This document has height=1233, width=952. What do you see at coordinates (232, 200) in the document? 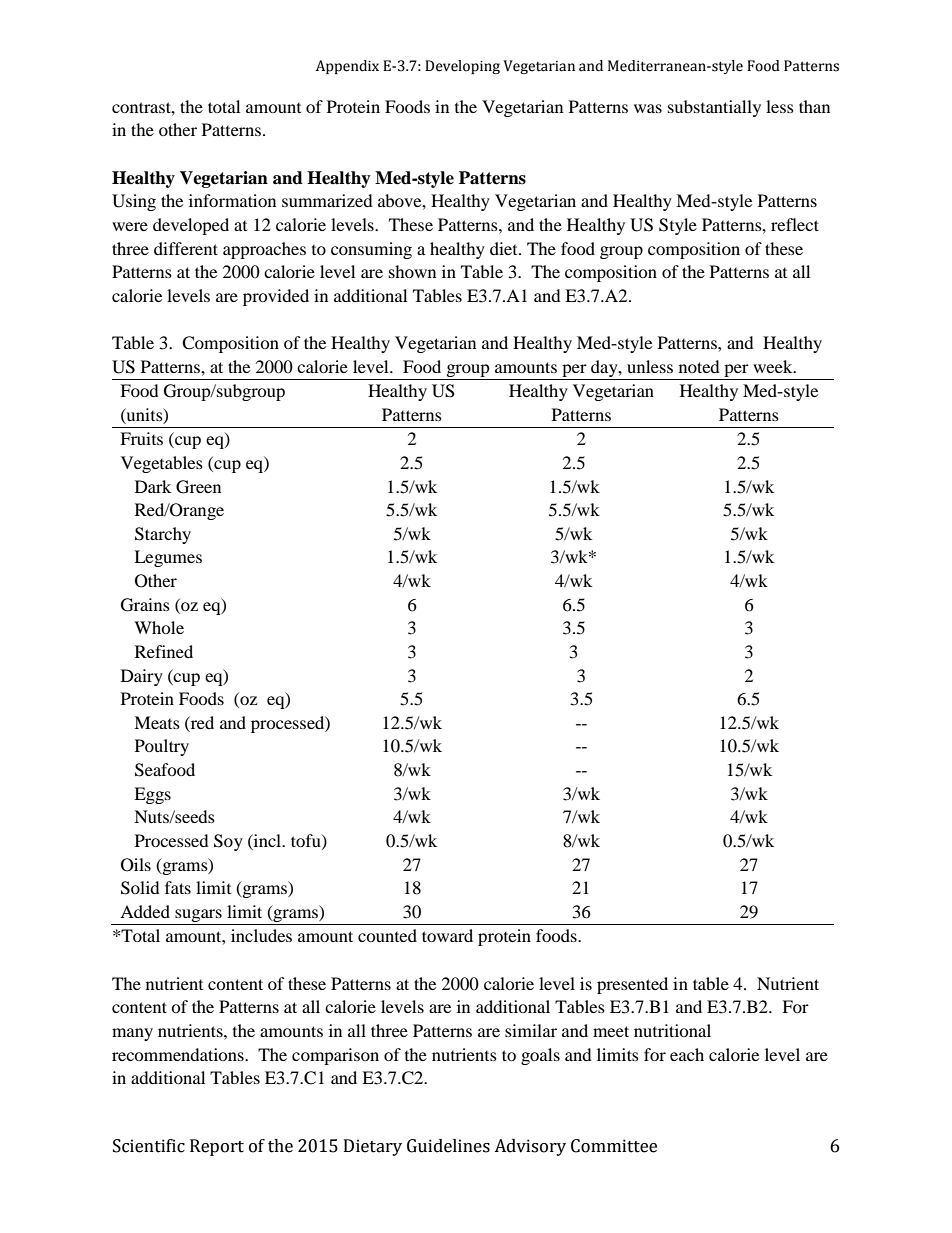
I see `information` at bounding box center [232, 200].
